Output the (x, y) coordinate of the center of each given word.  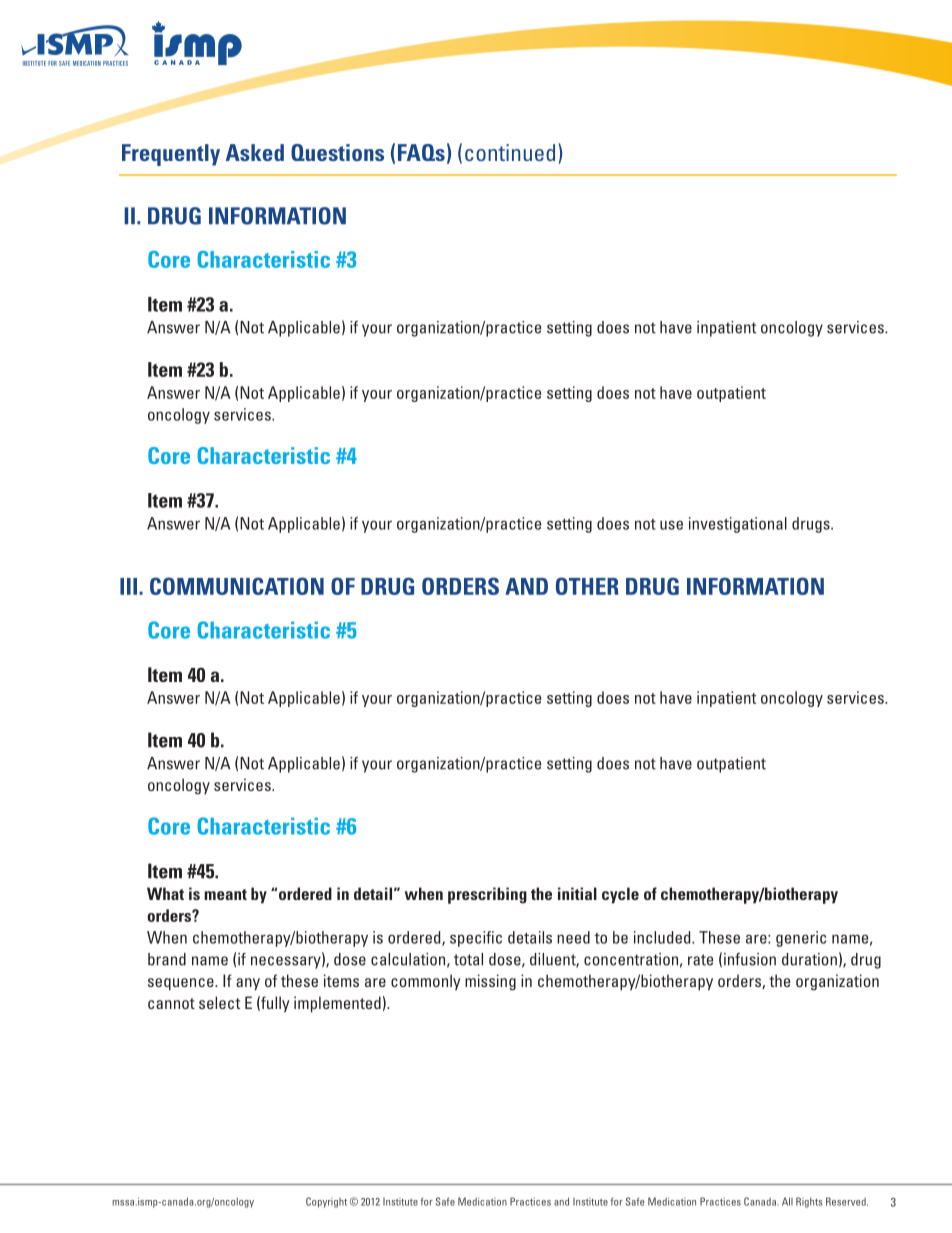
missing (490, 982)
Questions (337, 152)
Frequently (171, 155)
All (787, 1201)
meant (225, 894)
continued (510, 152)
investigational (738, 525)
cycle (620, 895)
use (671, 525)
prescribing (487, 895)
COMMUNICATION (237, 586)
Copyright (326, 1202)
